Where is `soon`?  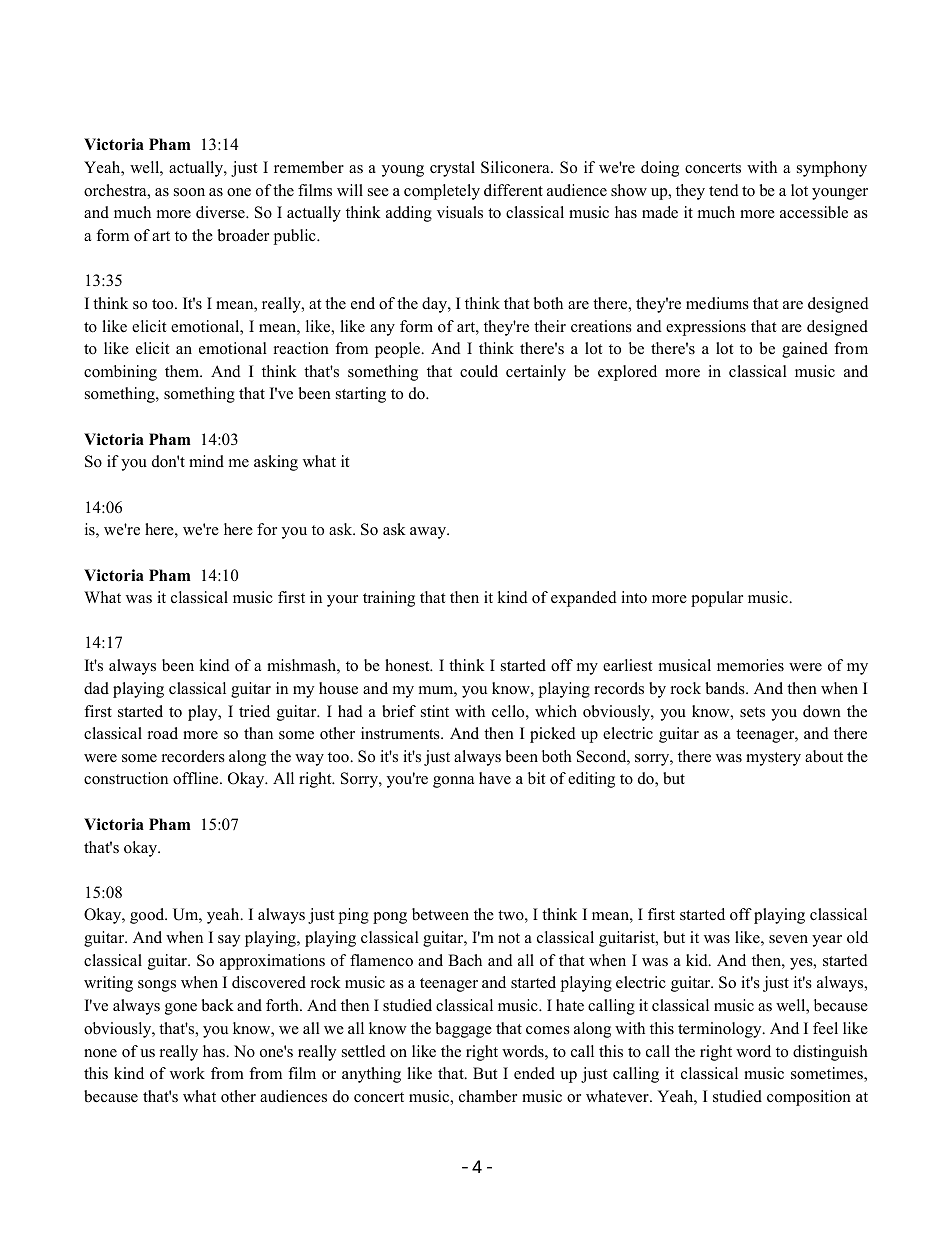
soon is located at coordinates (189, 192).
